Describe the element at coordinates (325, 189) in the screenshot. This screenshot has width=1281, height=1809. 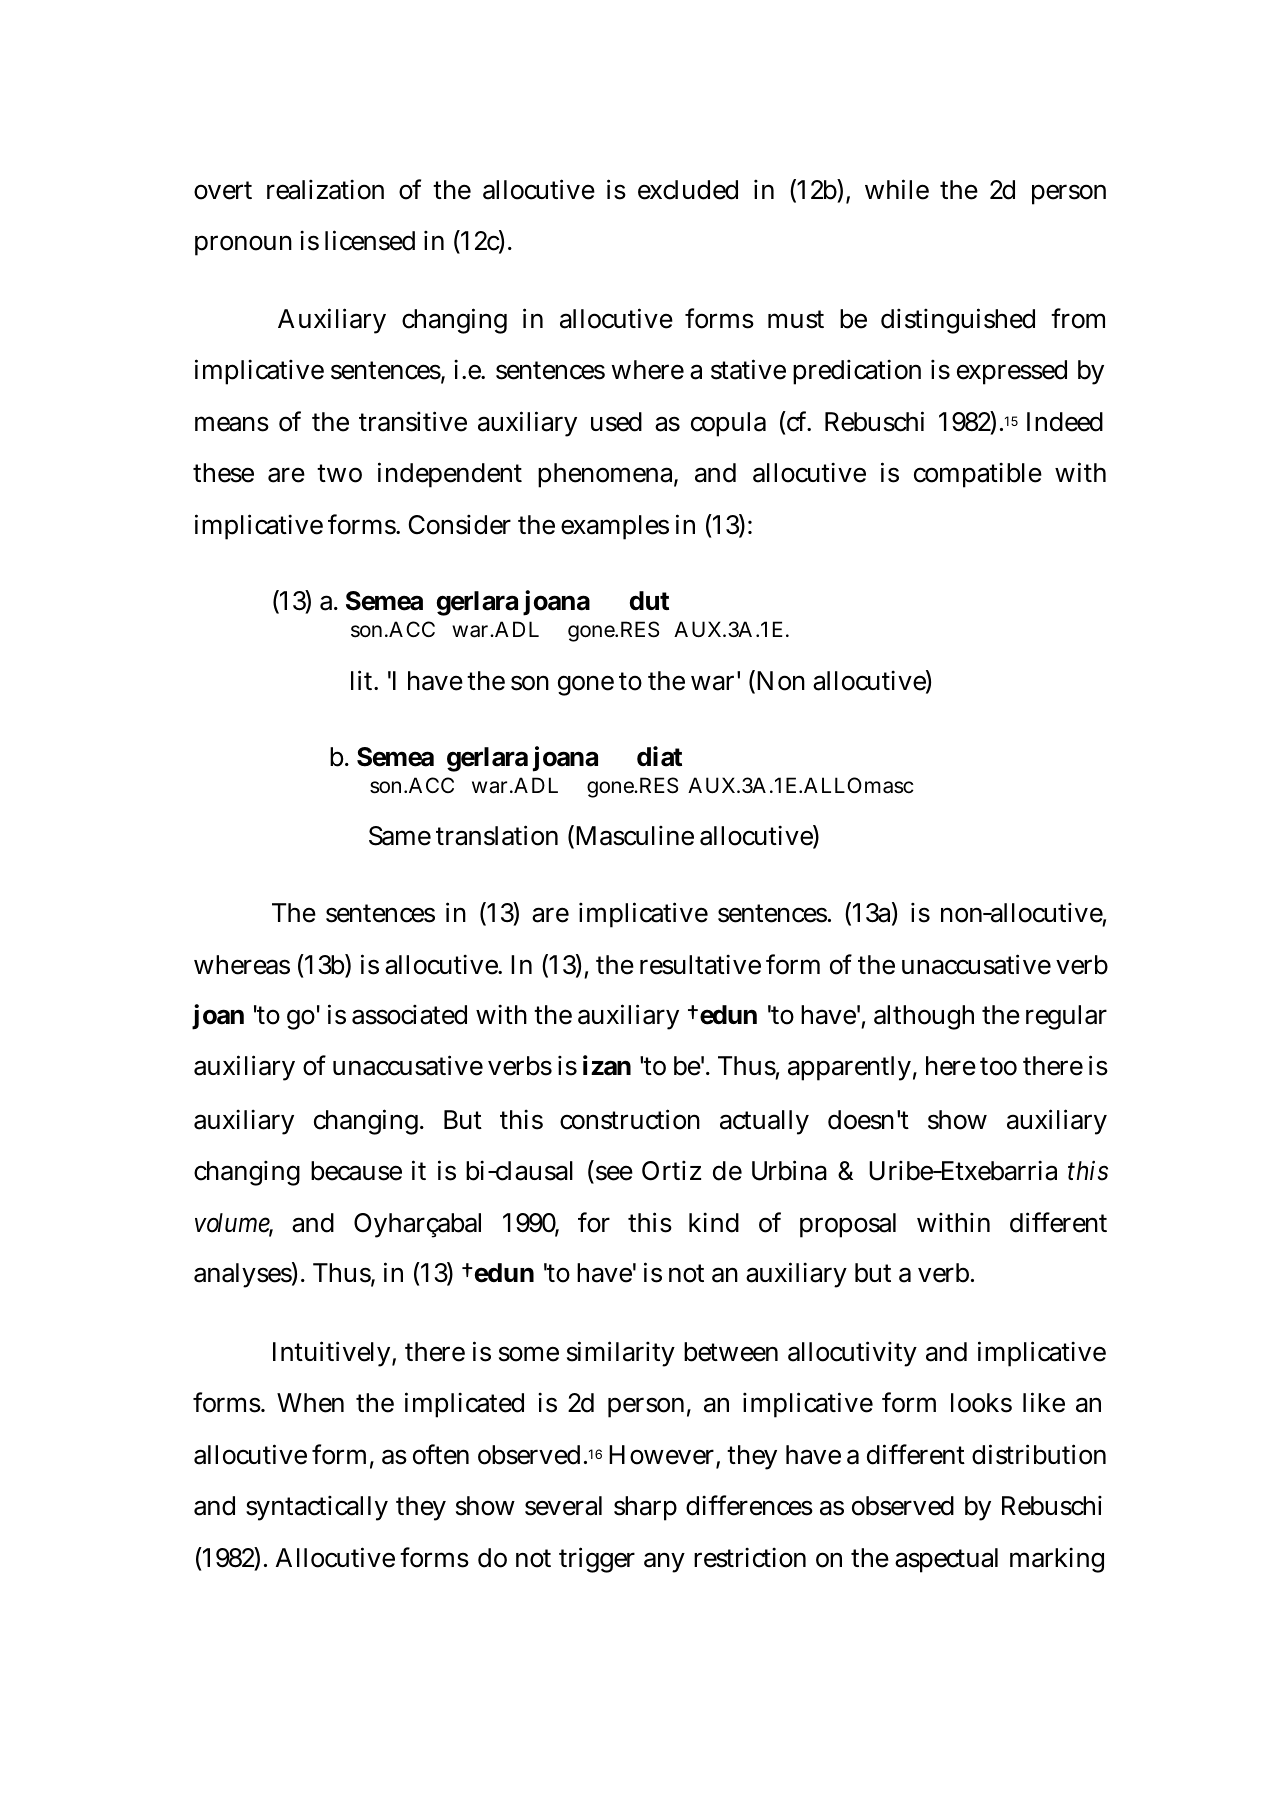
I see `realization` at that location.
